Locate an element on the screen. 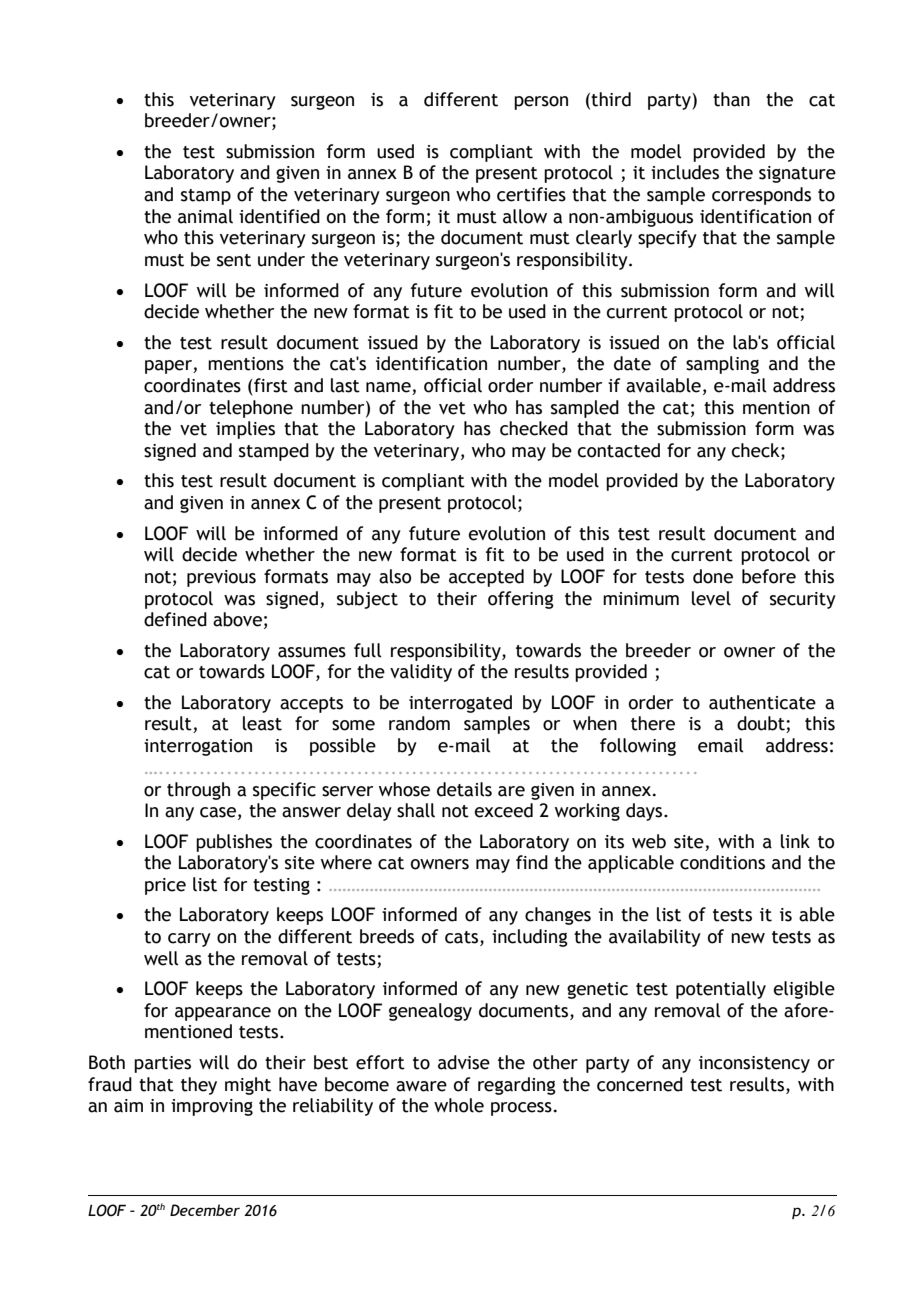  person is located at coordinates (541, 103).
